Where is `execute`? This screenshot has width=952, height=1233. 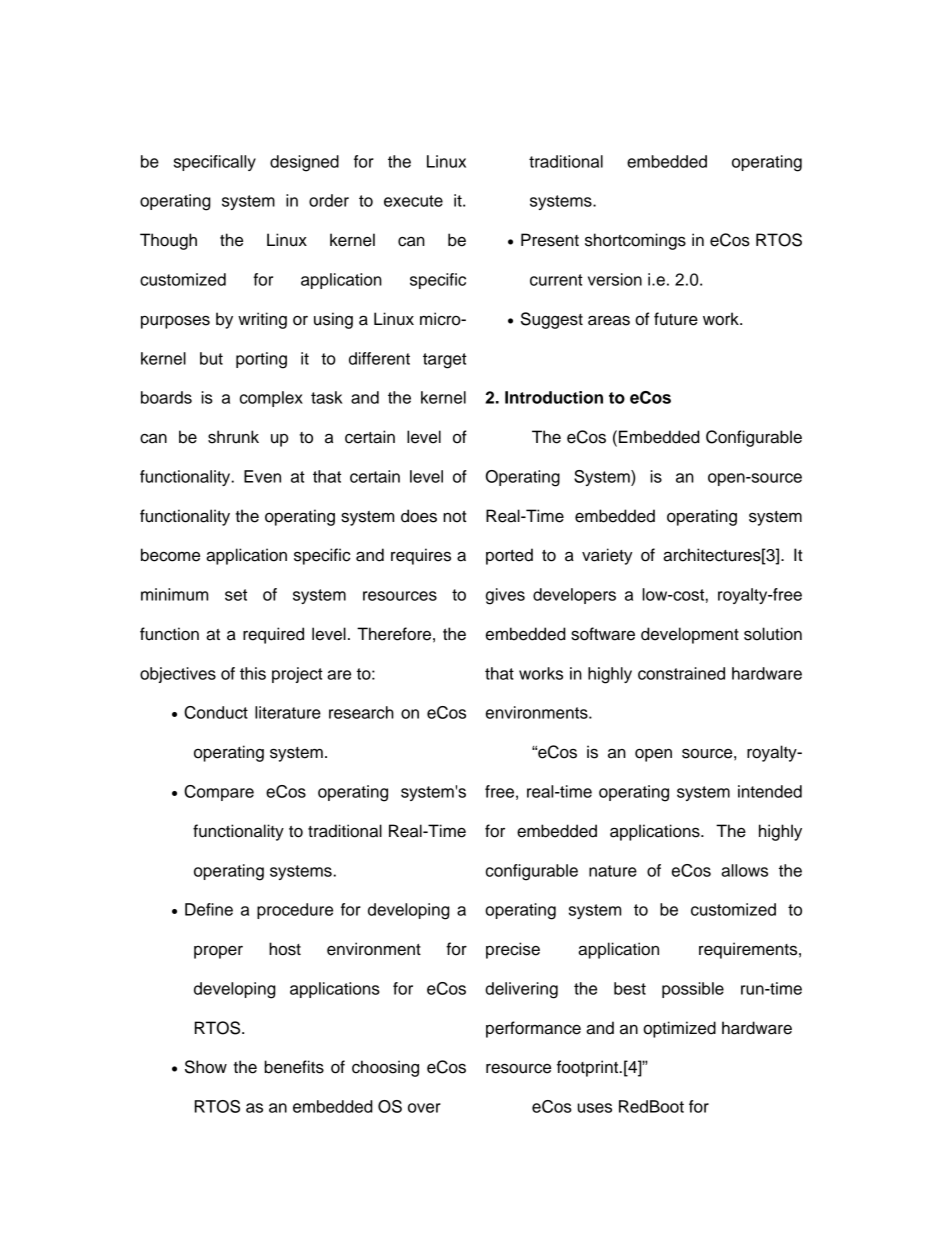
execute is located at coordinates (413, 201).
